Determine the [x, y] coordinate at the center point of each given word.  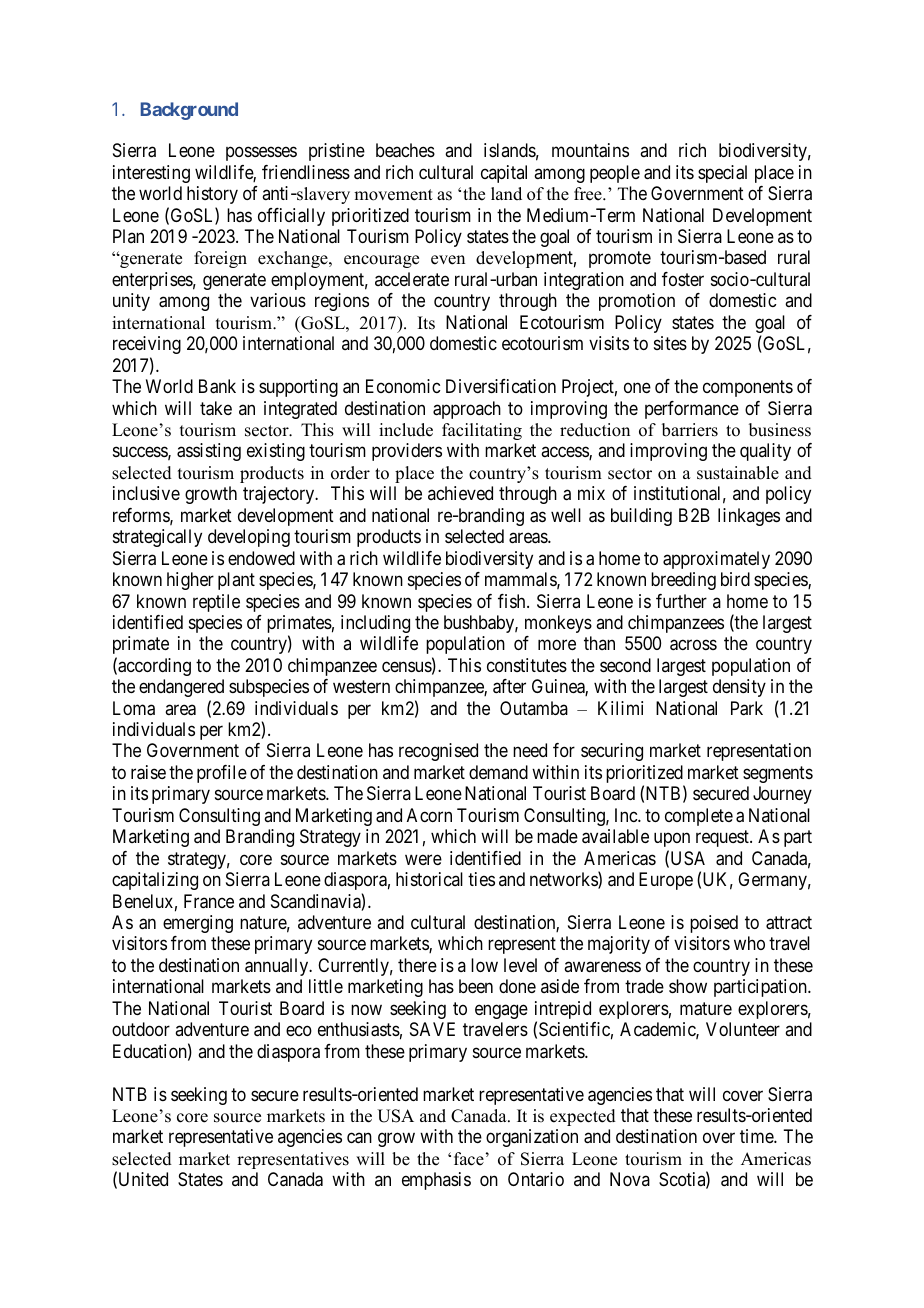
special [722, 174]
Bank [217, 386]
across [693, 645]
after [509, 686]
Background [189, 111]
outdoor [141, 1029]
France [209, 901]
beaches [405, 150]
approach [467, 410]
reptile [216, 603]
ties [481, 879]
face [469, 1159]
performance [692, 410]
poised [714, 924]
